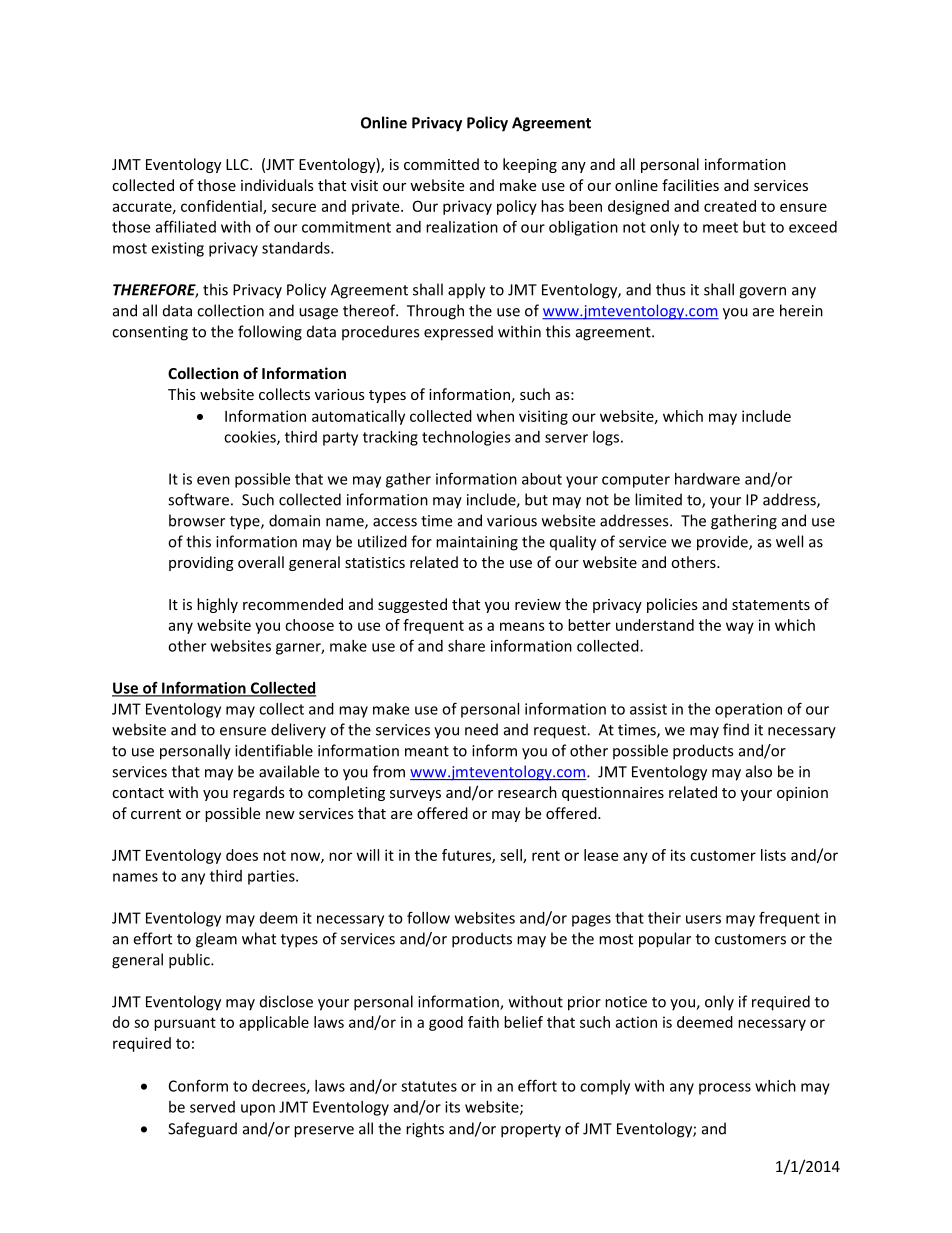 The image size is (952, 1233). What do you see at coordinates (466, 646) in the document?
I see `share` at bounding box center [466, 646].
